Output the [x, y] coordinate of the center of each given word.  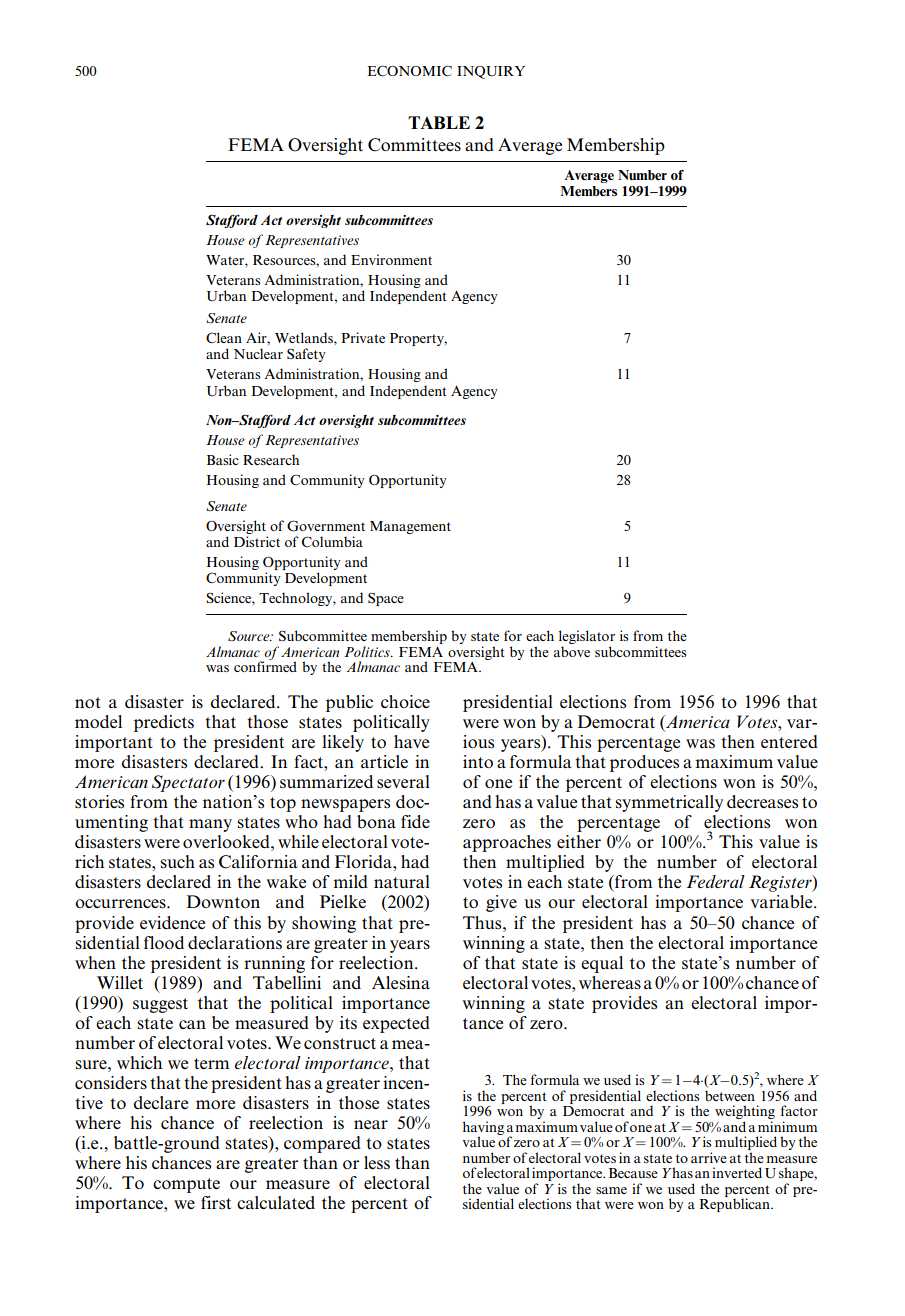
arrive [709, 1157]
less [377, 1163]
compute [186, 1185]
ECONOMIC [410, 71]
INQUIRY [491, 72]
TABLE [439, 122]
